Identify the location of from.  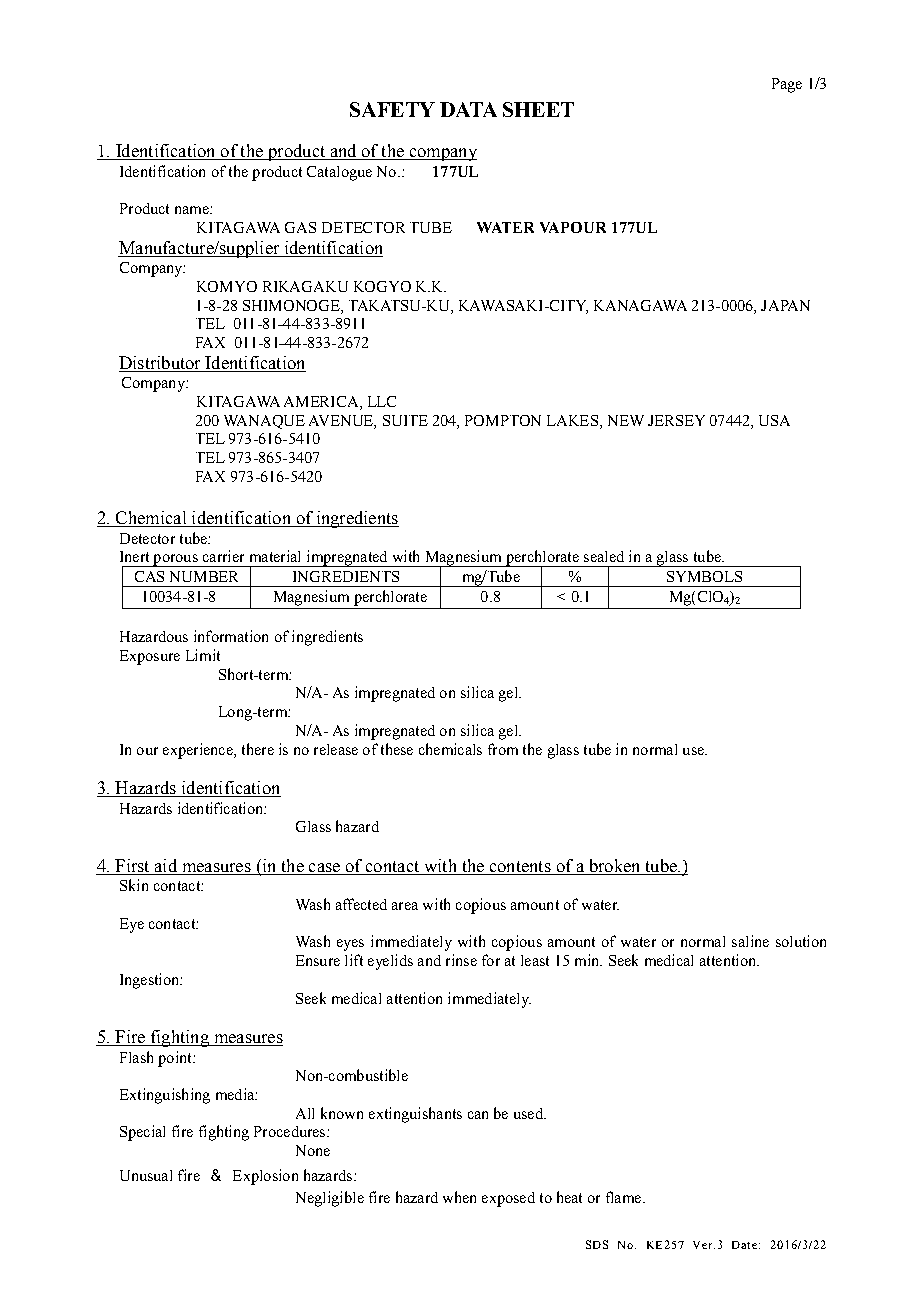
(503, 749).
